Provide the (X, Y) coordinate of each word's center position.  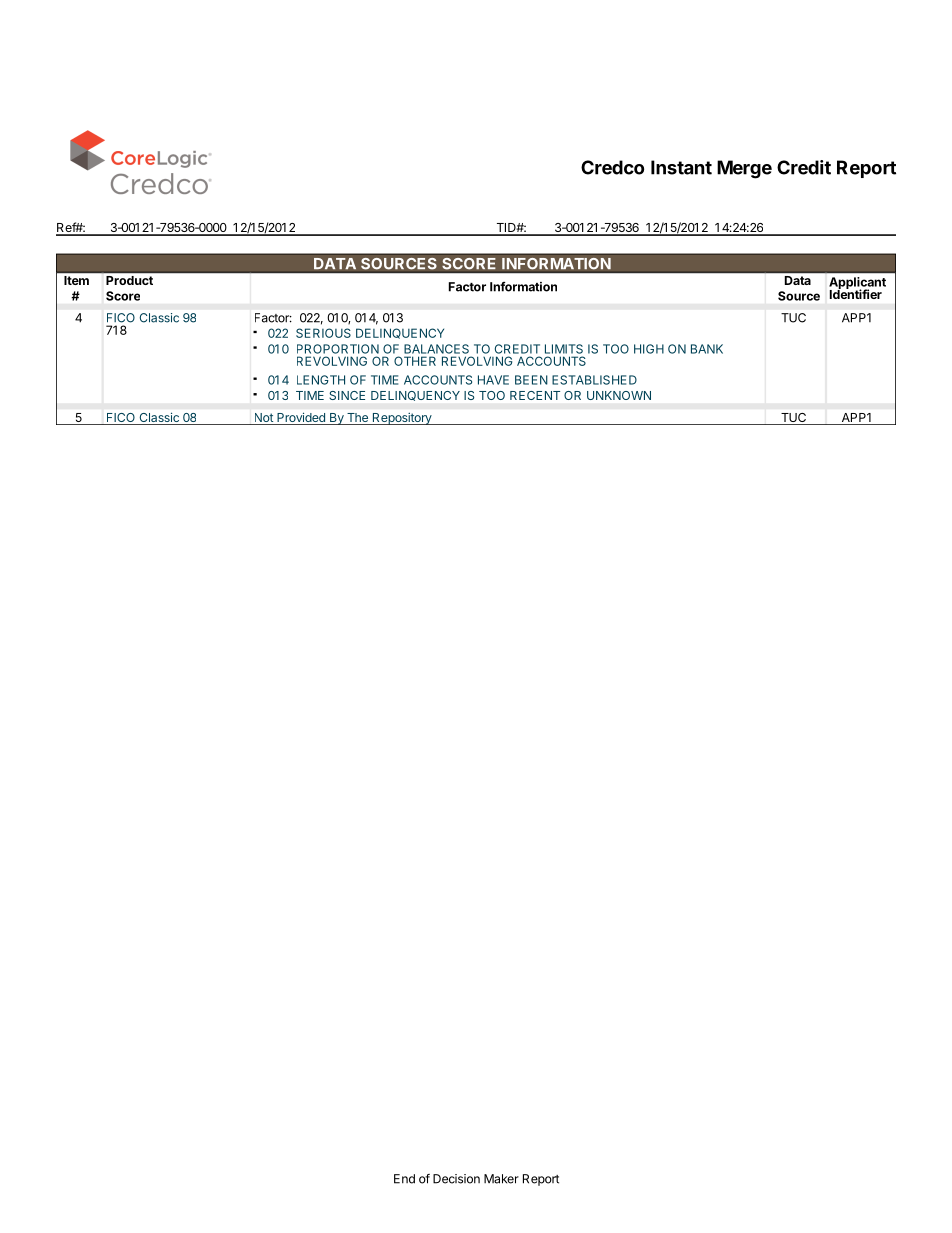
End (404, 1179)
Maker (501, 1179)
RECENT (535, 395)
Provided (301, 419)
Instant (681, 167)
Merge (744, 169)
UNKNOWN (619, 395)
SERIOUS (323, 333)
